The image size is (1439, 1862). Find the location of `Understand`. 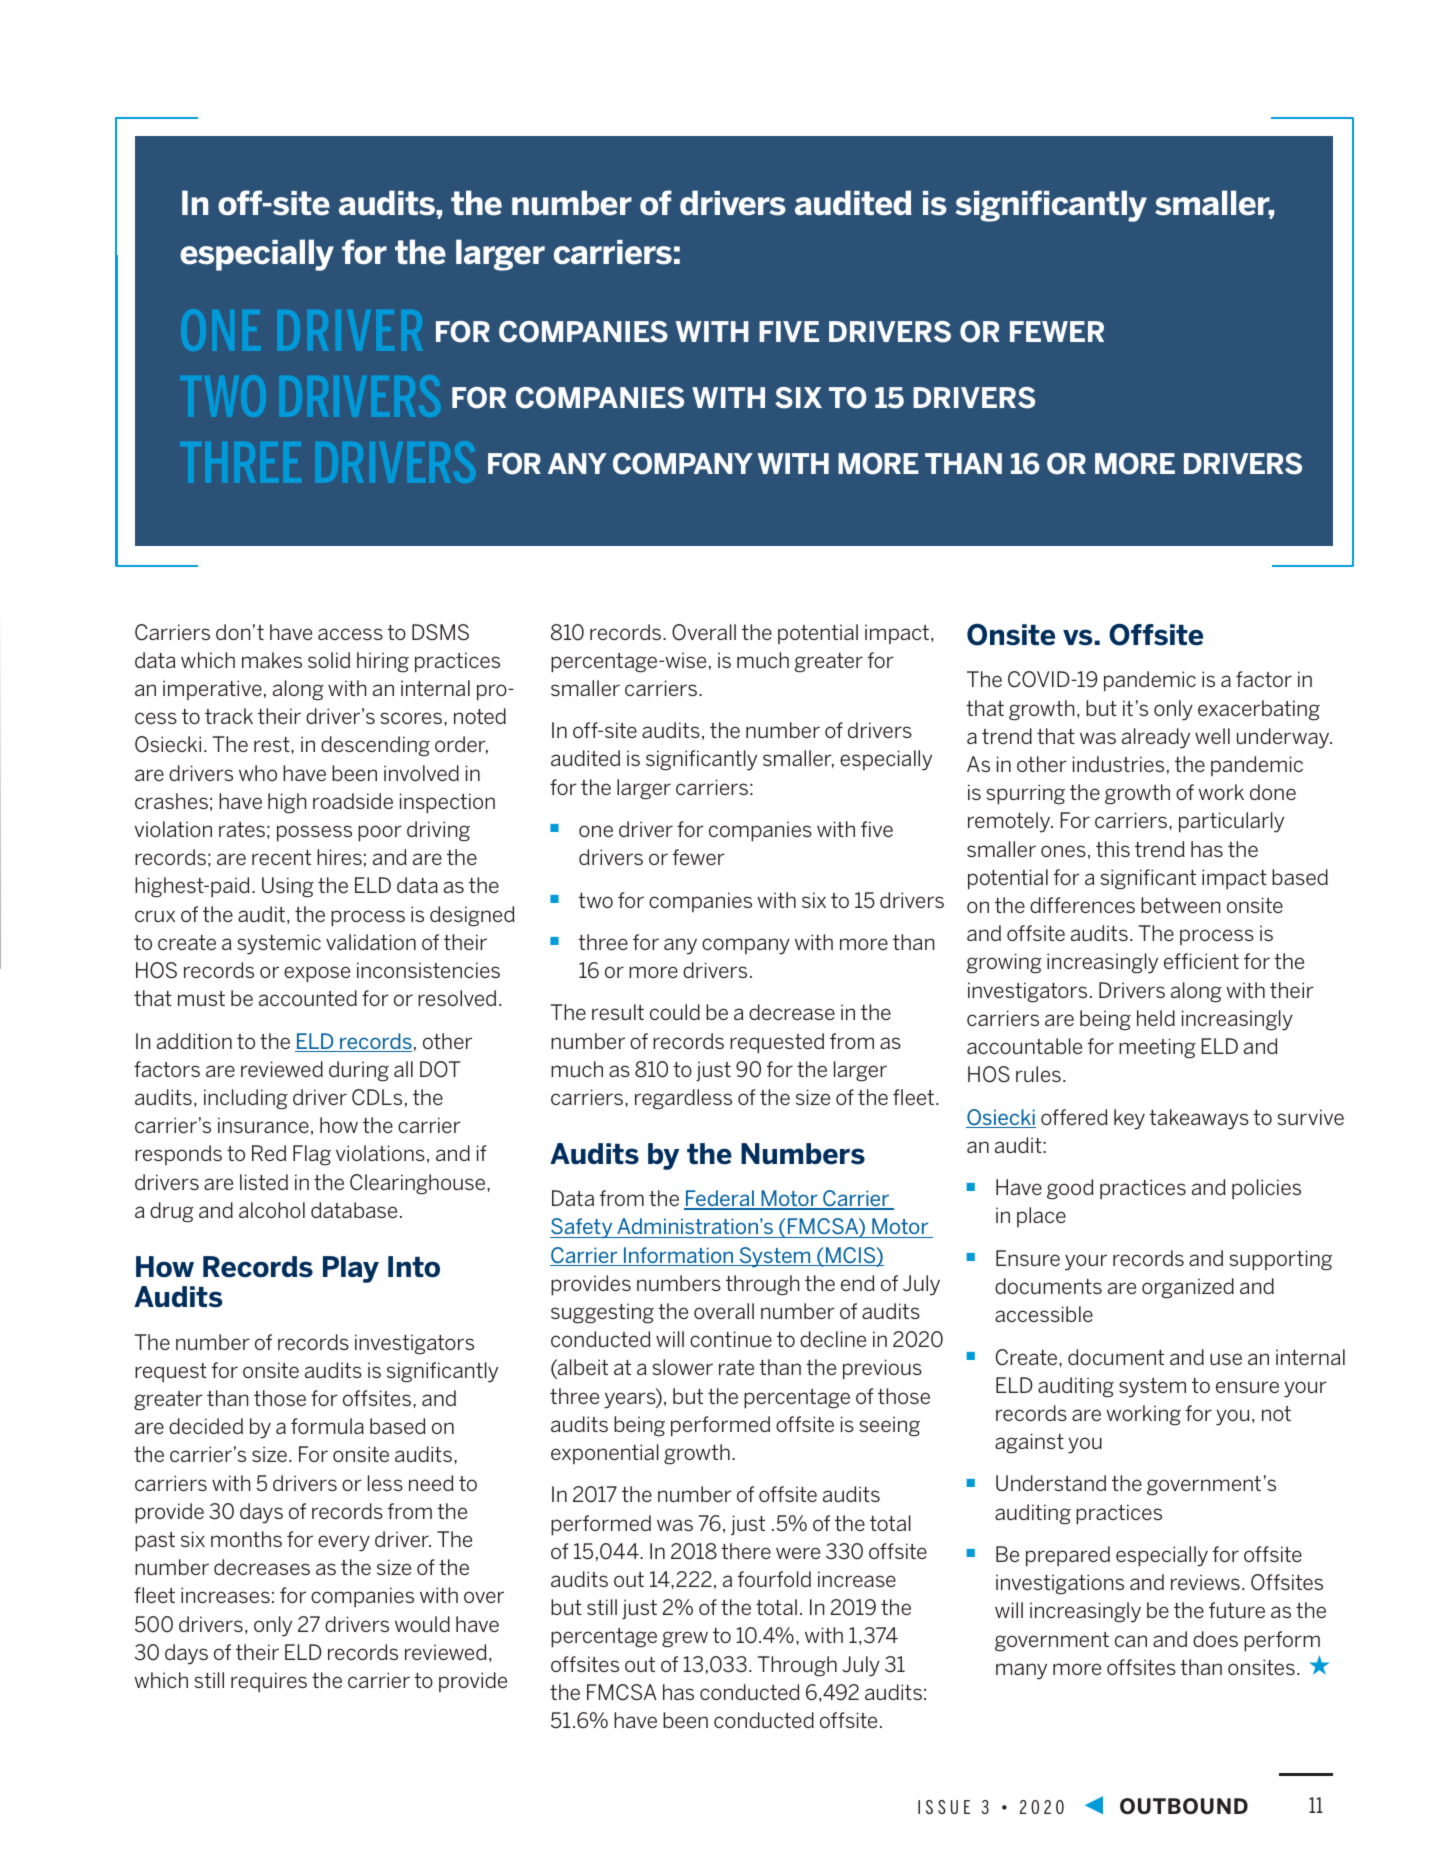

Understand is located at coordinates (1051, 1483).
